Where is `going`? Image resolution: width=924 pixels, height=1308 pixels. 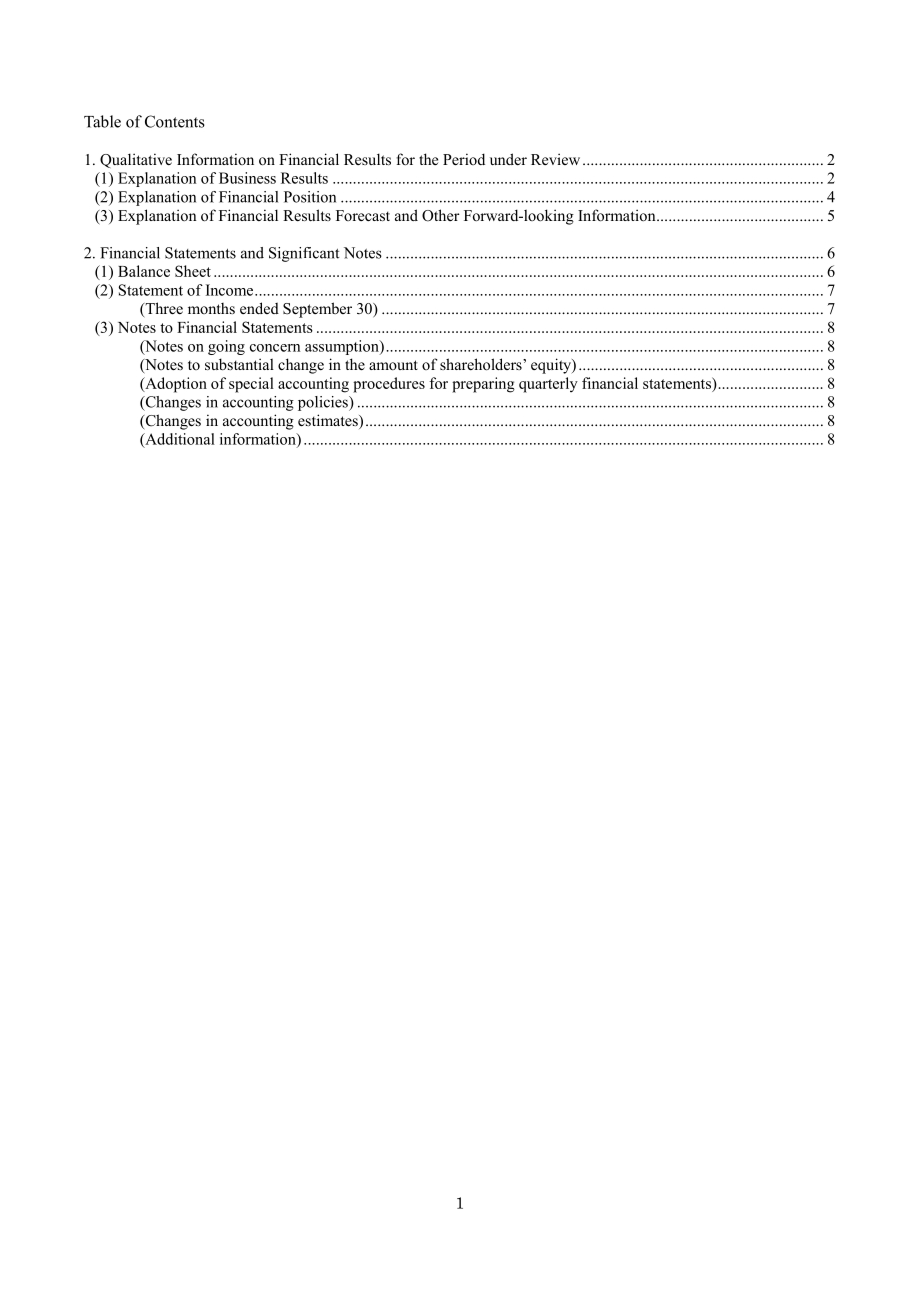
going is located at coordinates (226, 347).
